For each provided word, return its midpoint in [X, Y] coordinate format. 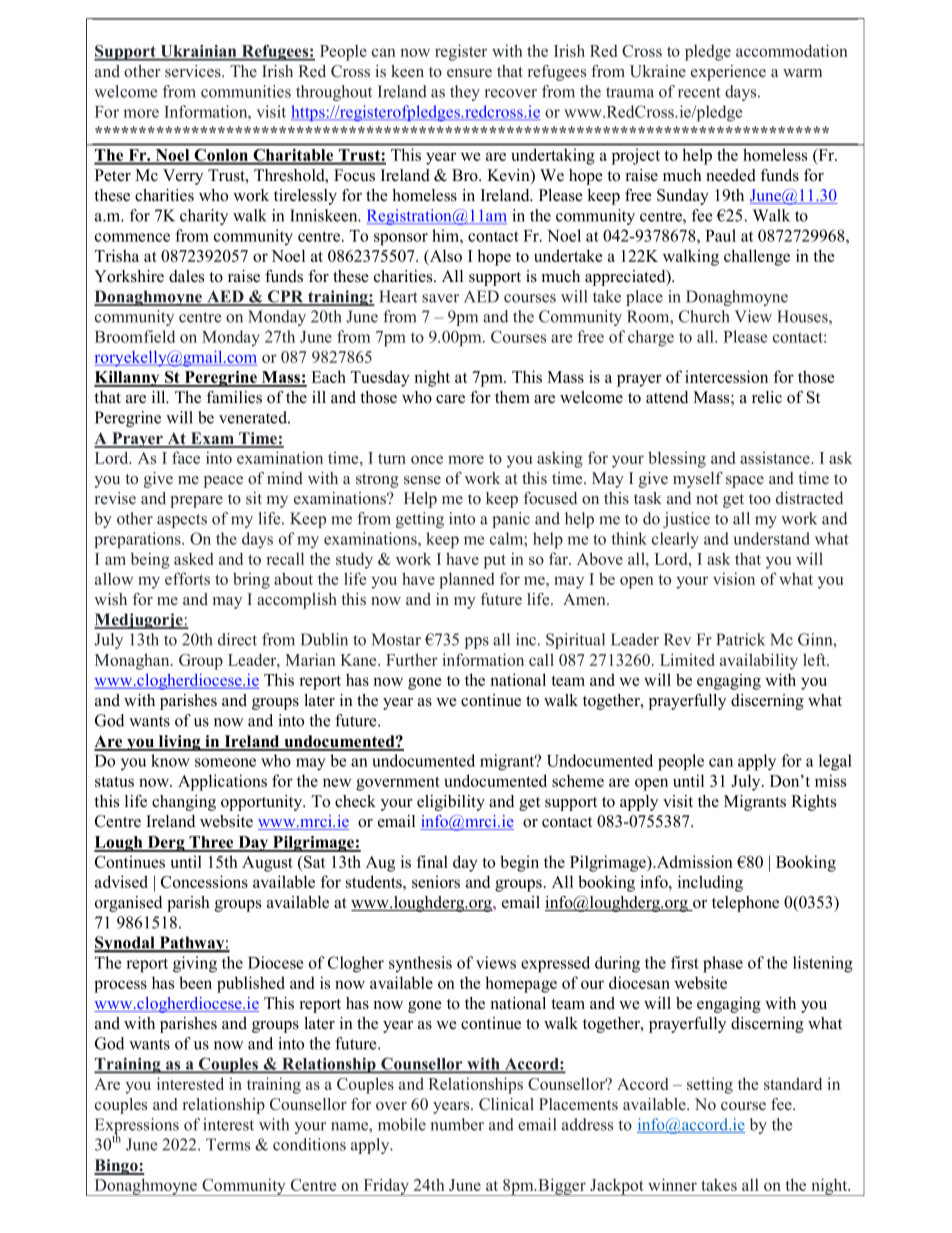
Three [211, 843]
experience [728, 73]
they [465, 93]
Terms [228, 1144]
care [450, 399]
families [234, 397]
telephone [745, 904]
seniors [436, 881]
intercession [726, 376]
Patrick [740, 639]
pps [477, 643]
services [194, 71]
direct [237, 639]
